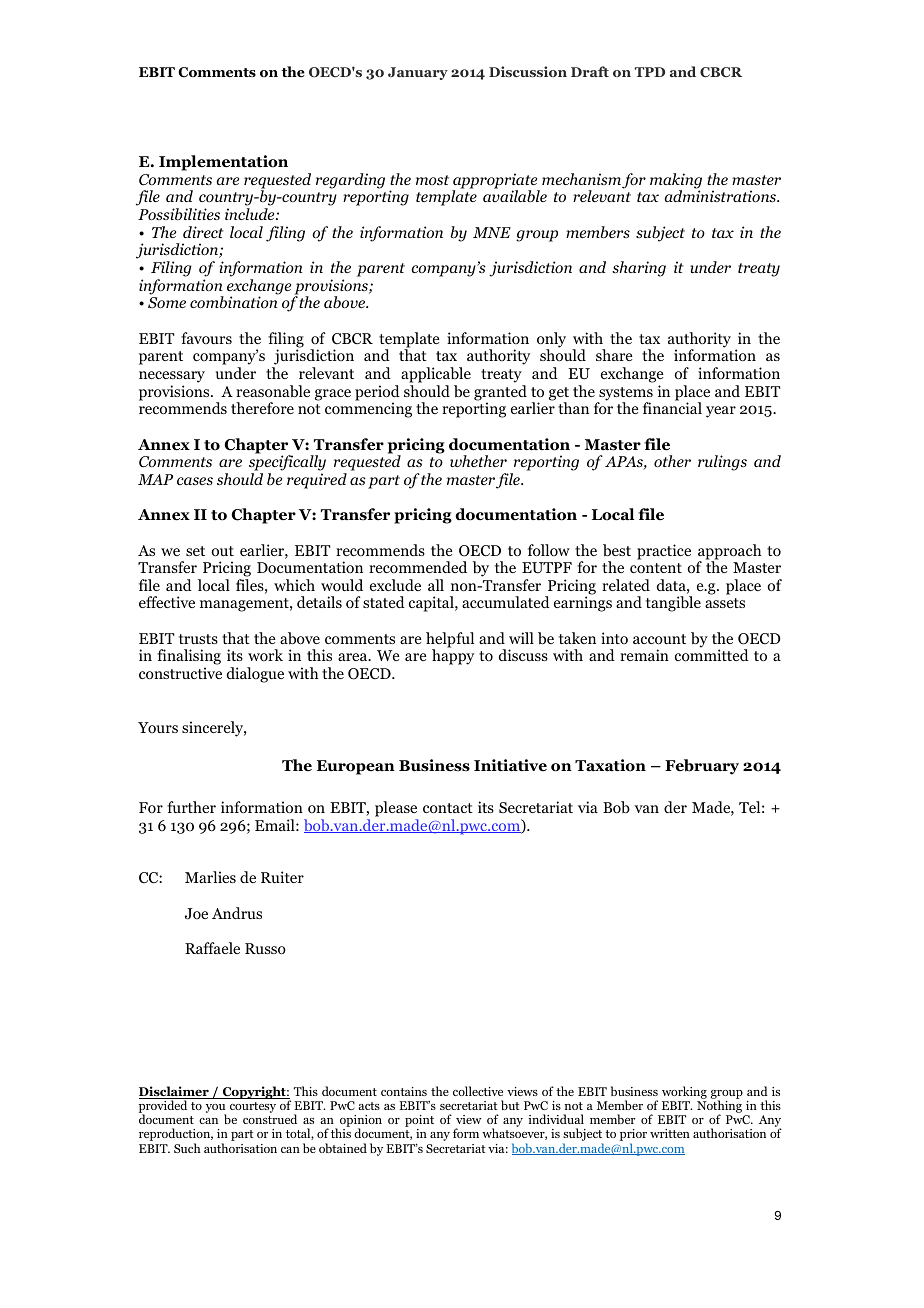  Describe the element at coordinates (191, 807) in the screenshot. I see `further` at that location.
